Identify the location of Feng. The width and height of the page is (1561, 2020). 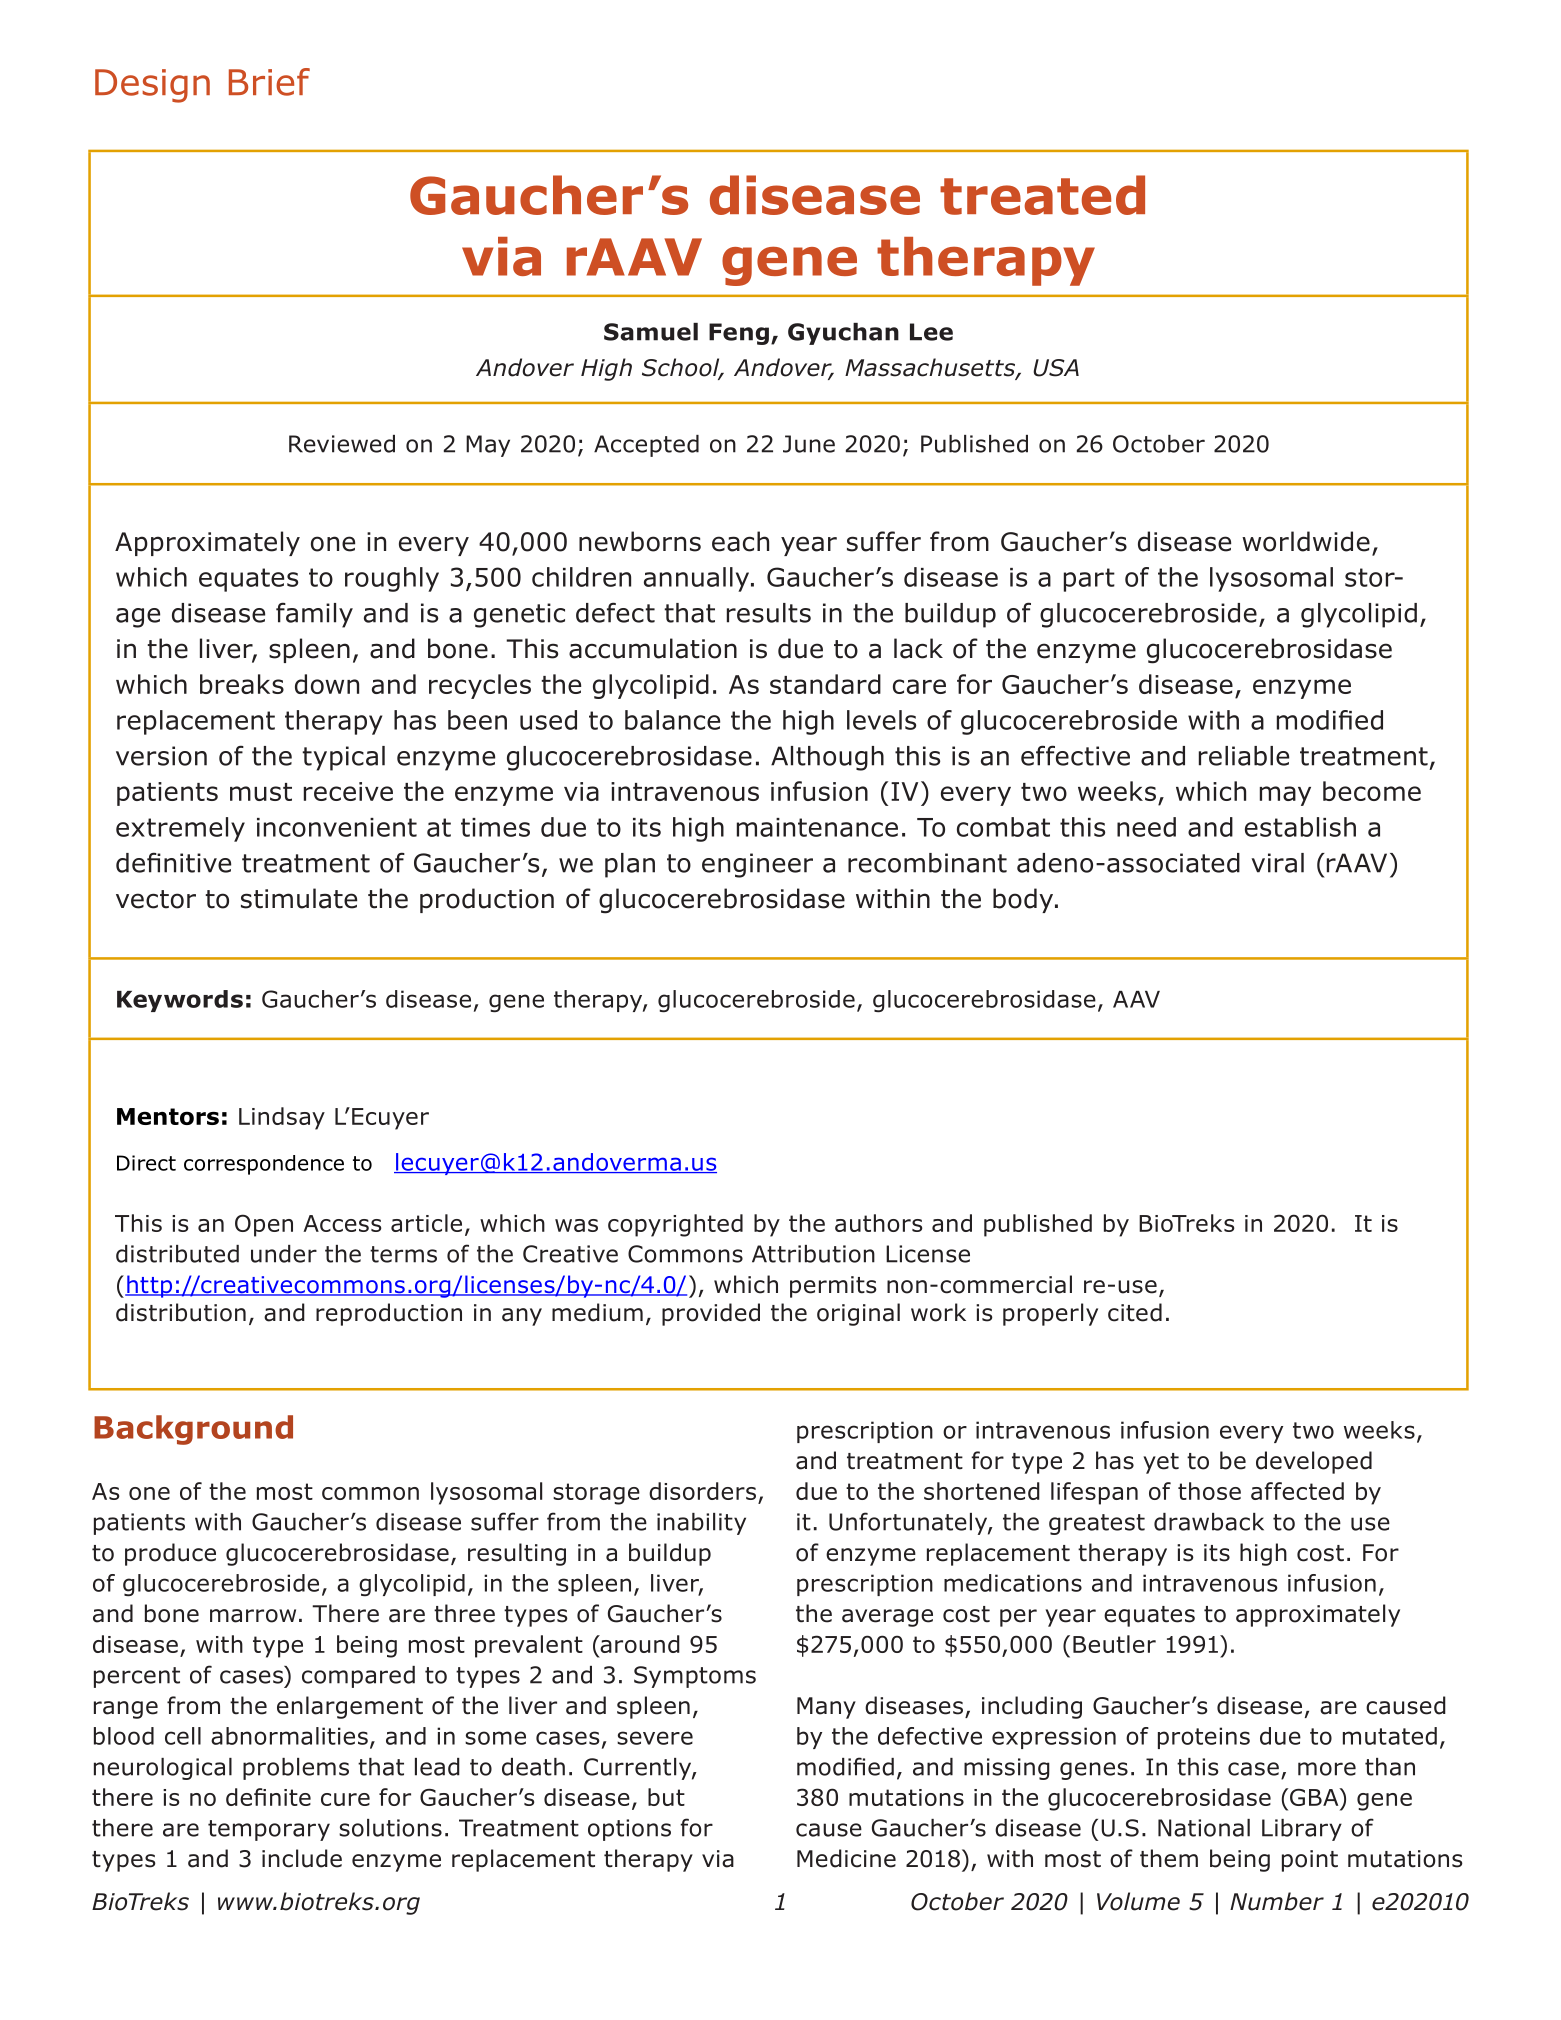
(739, 334).
